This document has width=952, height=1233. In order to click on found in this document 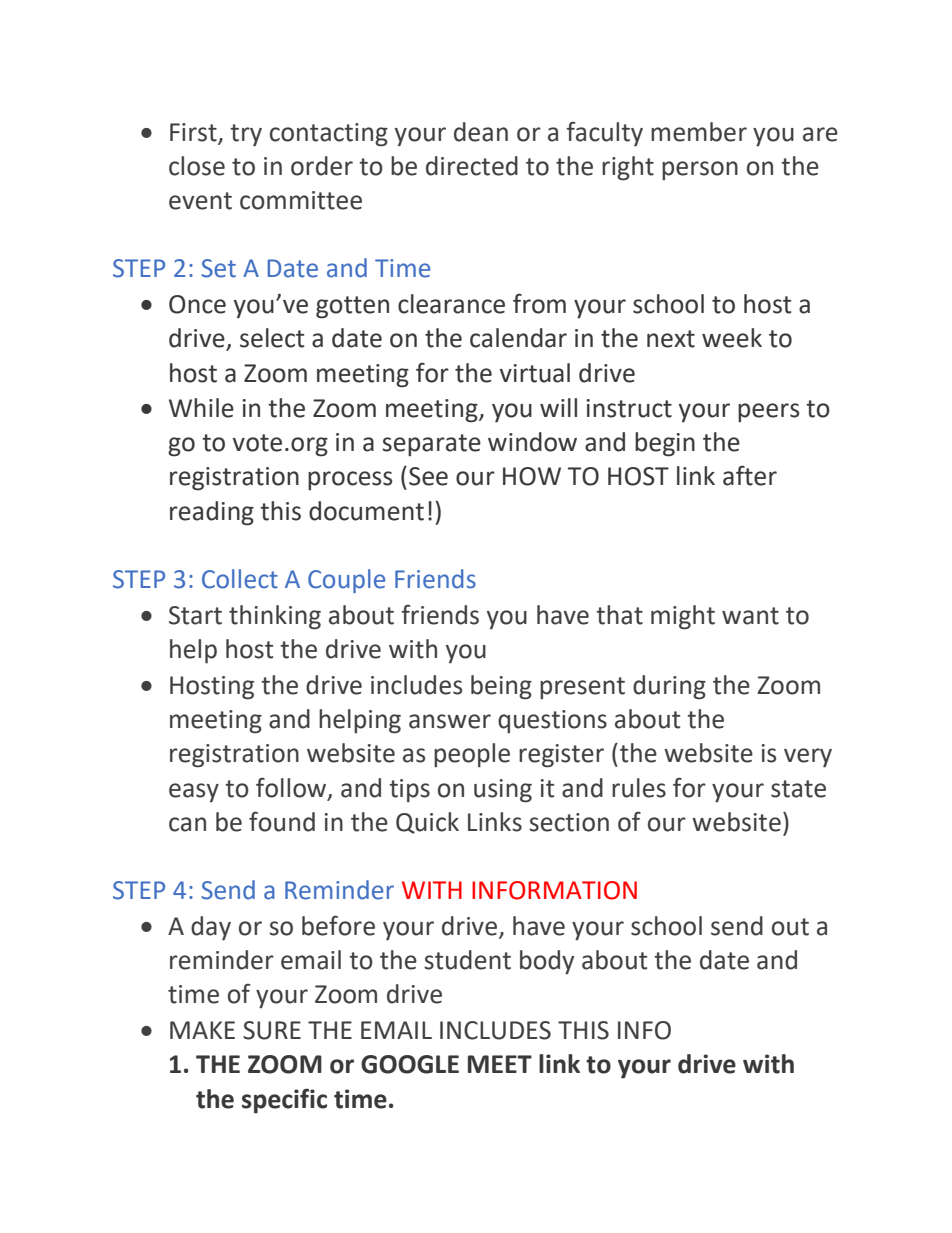, I will do `click(282, 821)`.
